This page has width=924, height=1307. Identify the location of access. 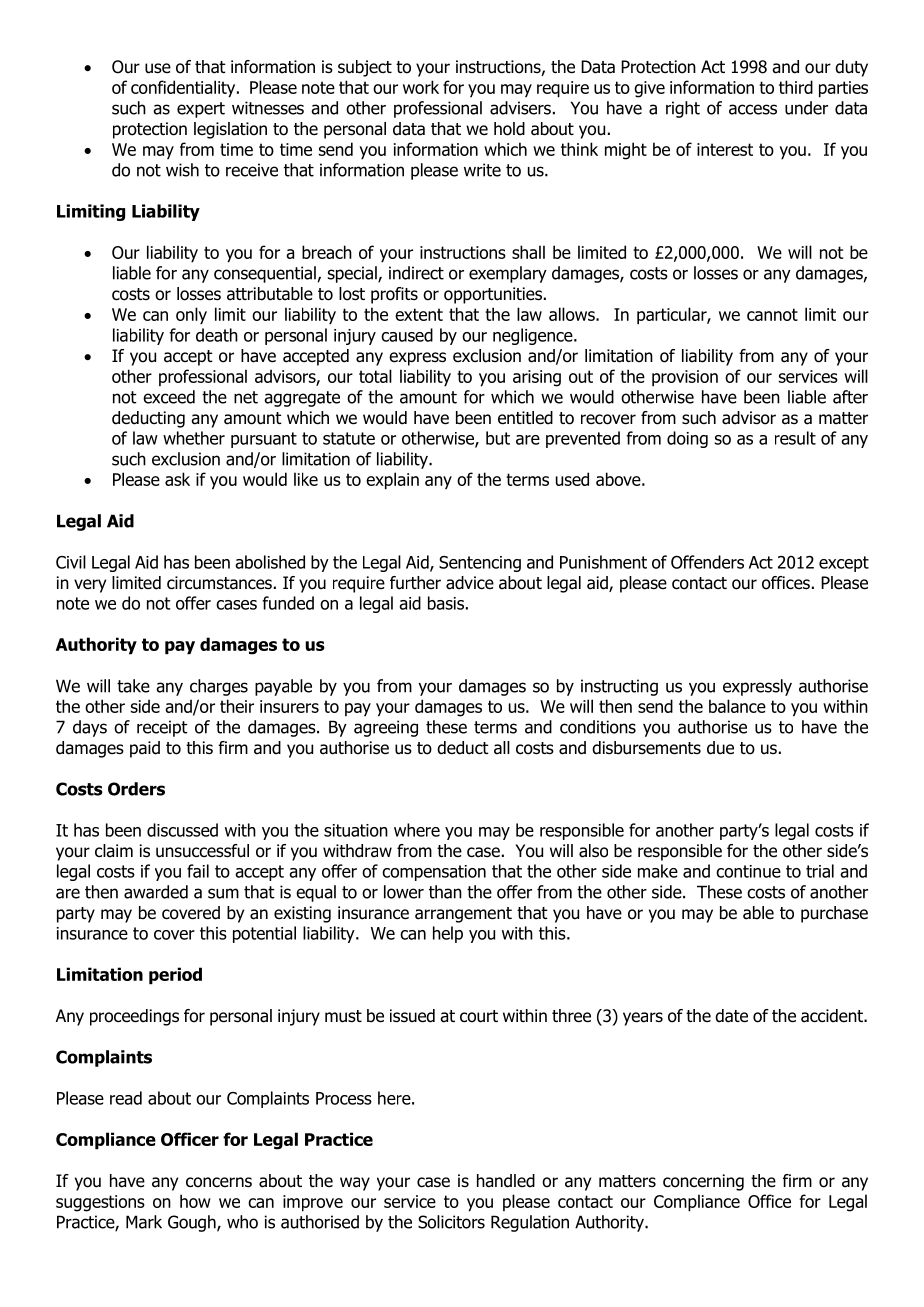
(753, 109).
